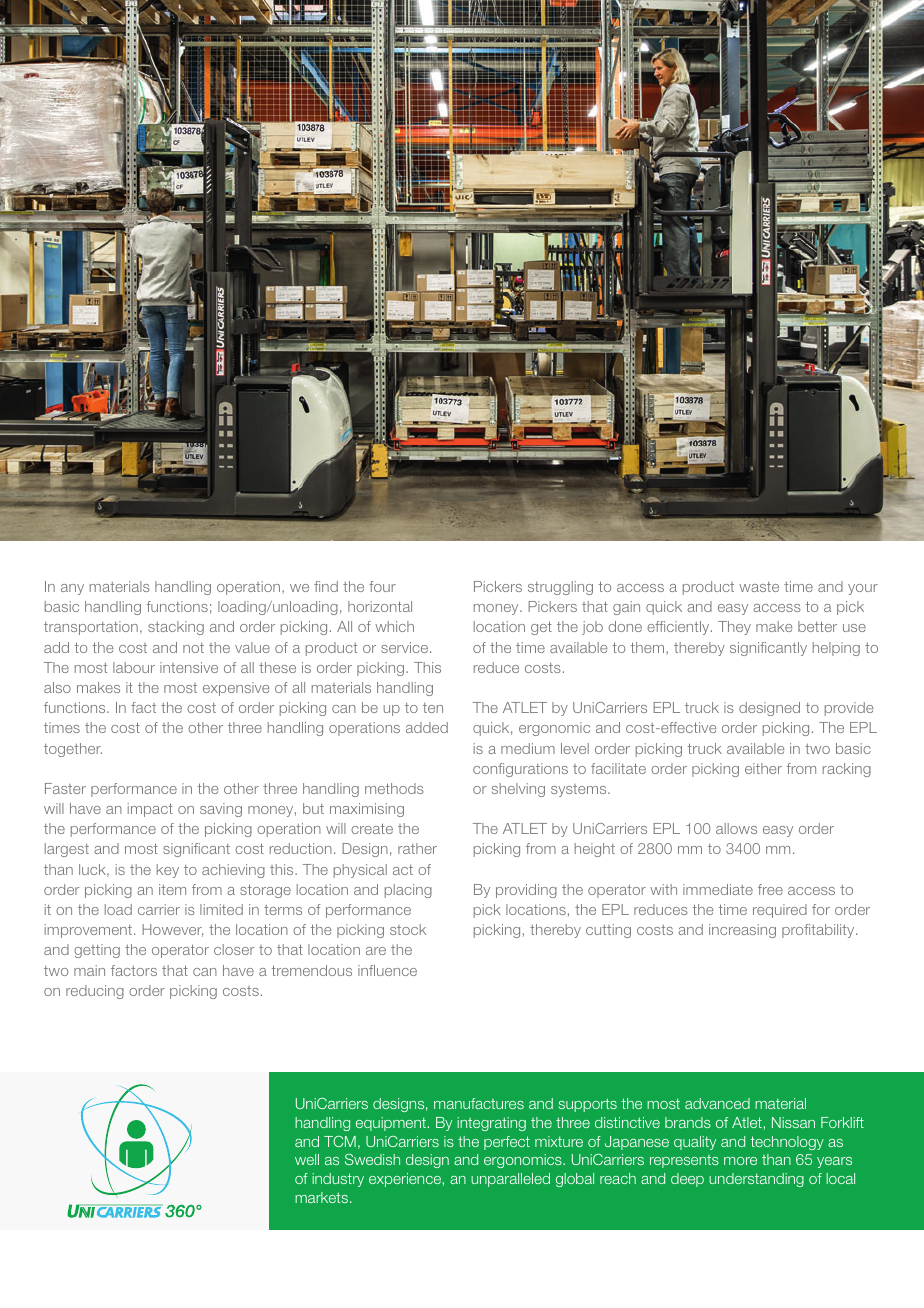  I want to click on free, so click(770, 889).
